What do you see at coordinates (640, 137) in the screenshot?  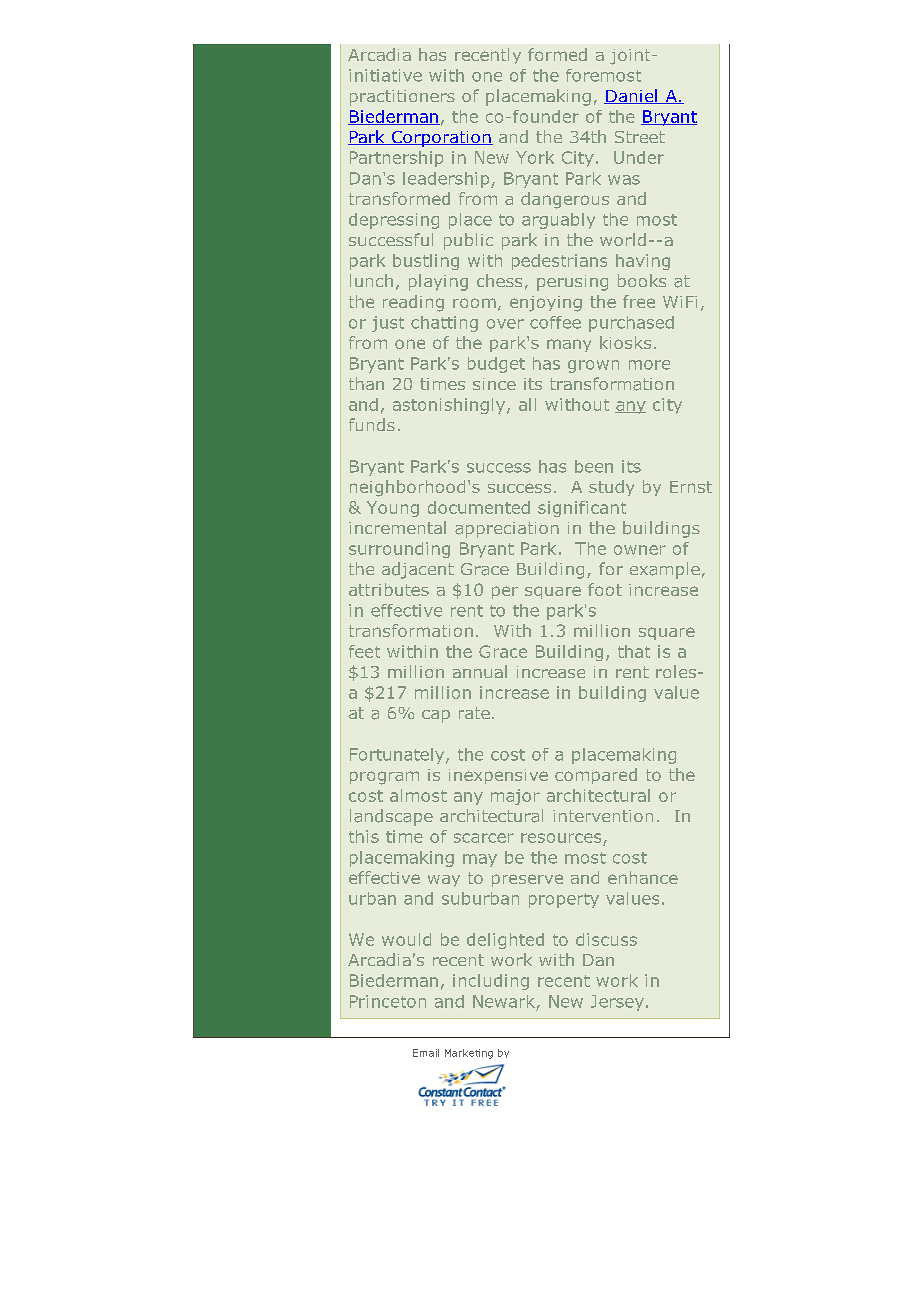 I see `Street` at bounding box center [640, 137].
